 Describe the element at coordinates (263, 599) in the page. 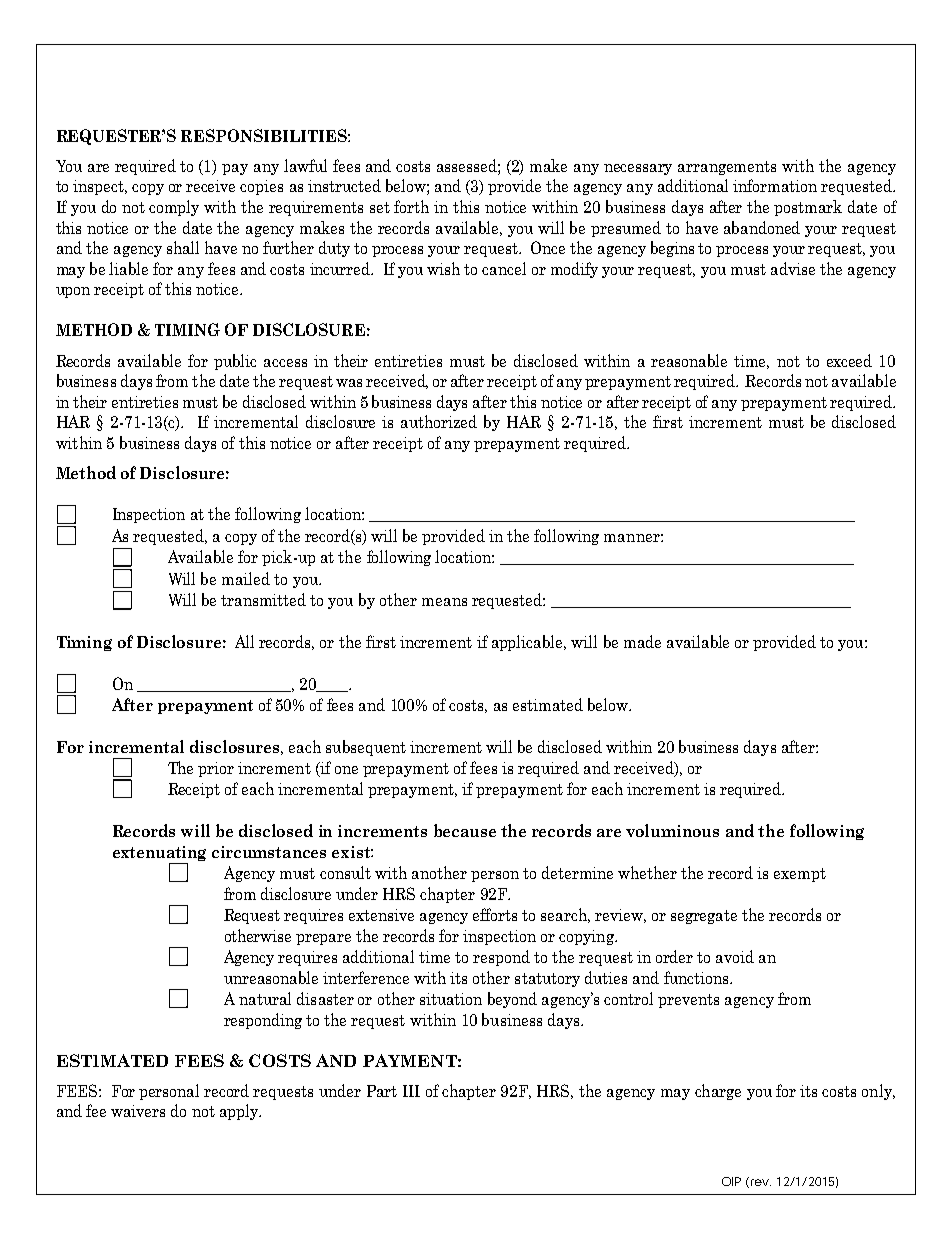

I see `transmitted` at that location.
